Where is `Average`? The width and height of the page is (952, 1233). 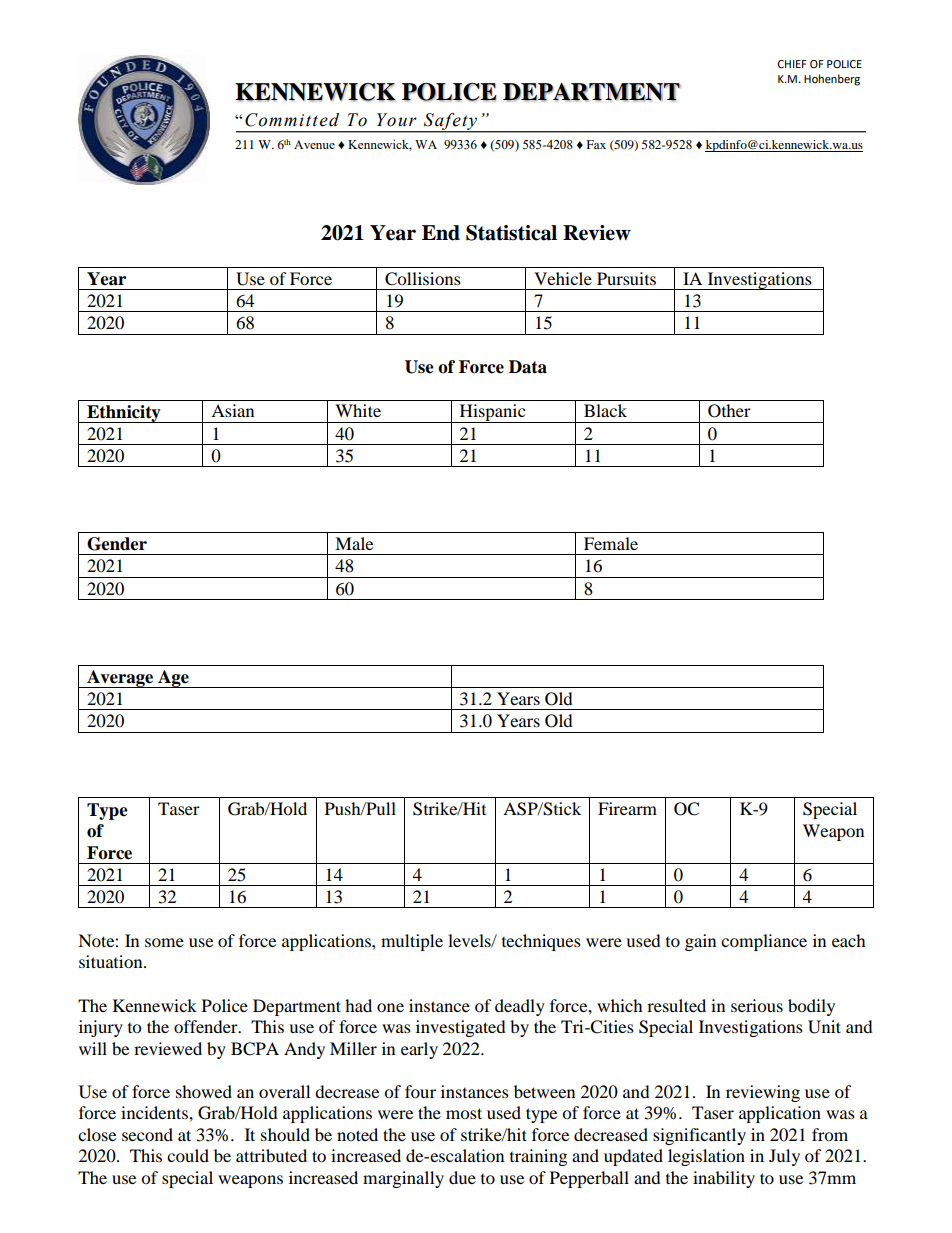
Average is located at coordinates (120, 679).
